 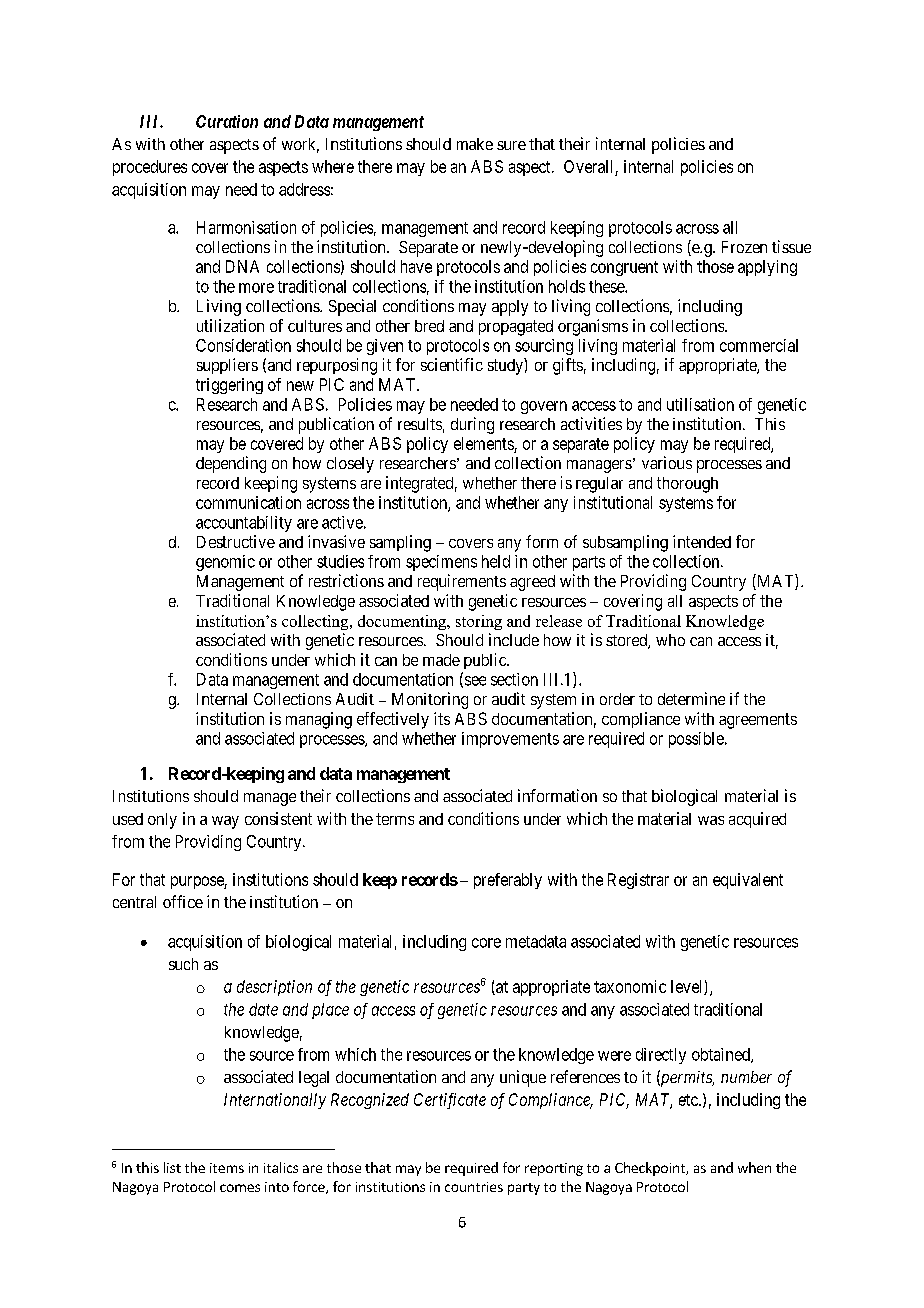 What do you see at coordinates (758, 721) in the image?
I see `agreements` at bounding box center [758, 721].
